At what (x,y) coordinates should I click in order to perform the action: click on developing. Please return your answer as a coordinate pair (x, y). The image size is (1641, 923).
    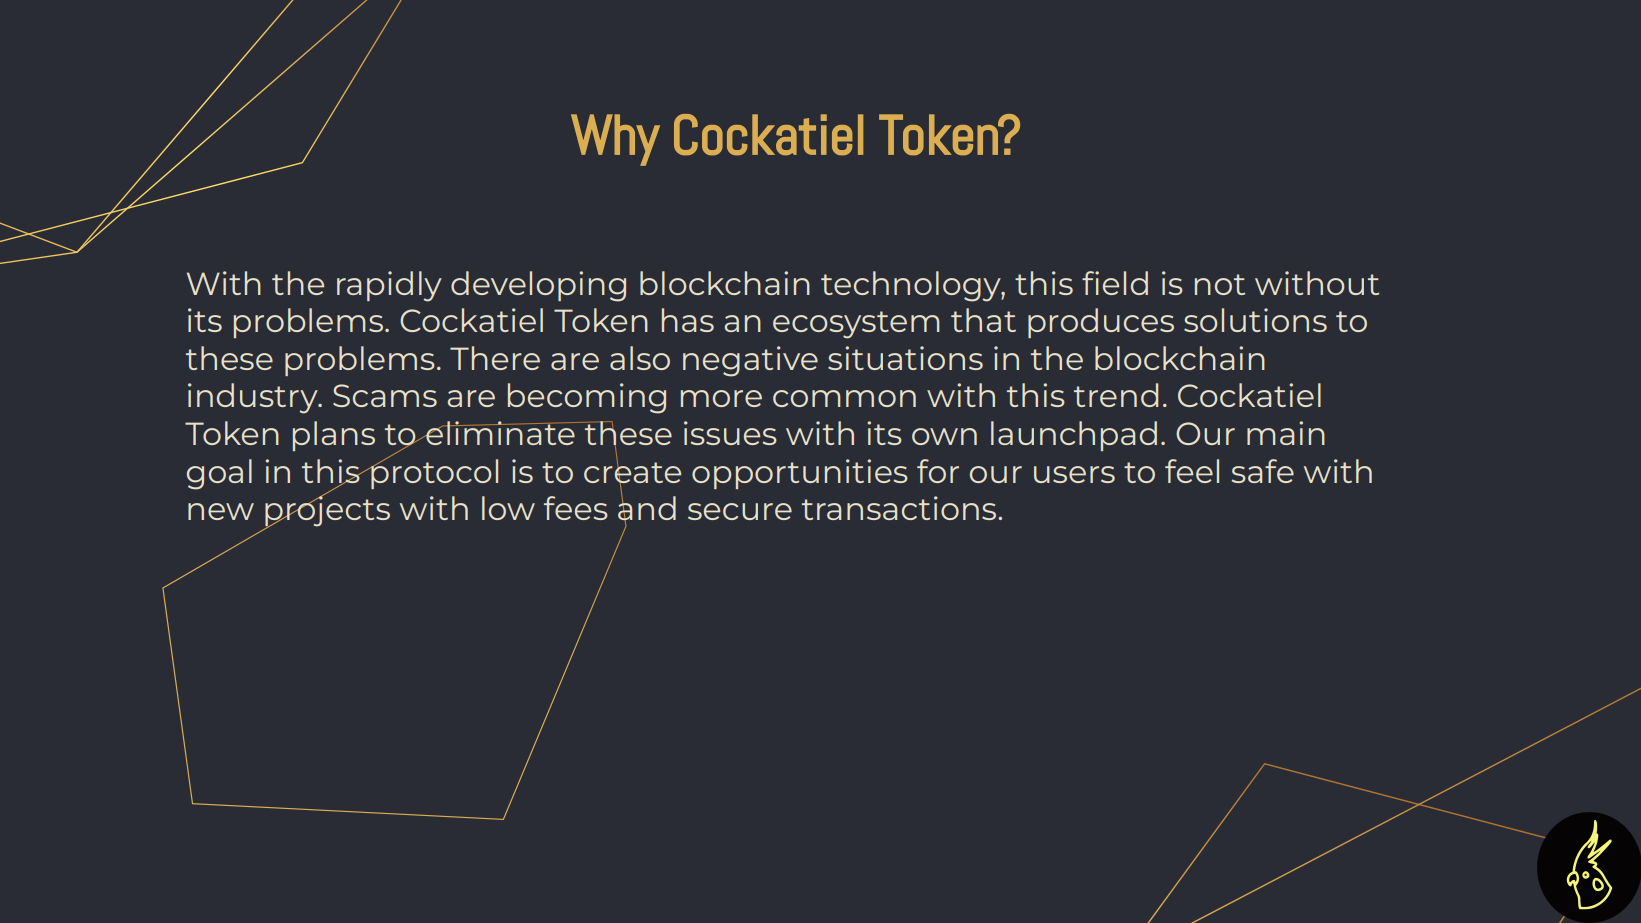
    Looking at the image, I should click on (538, 286).
